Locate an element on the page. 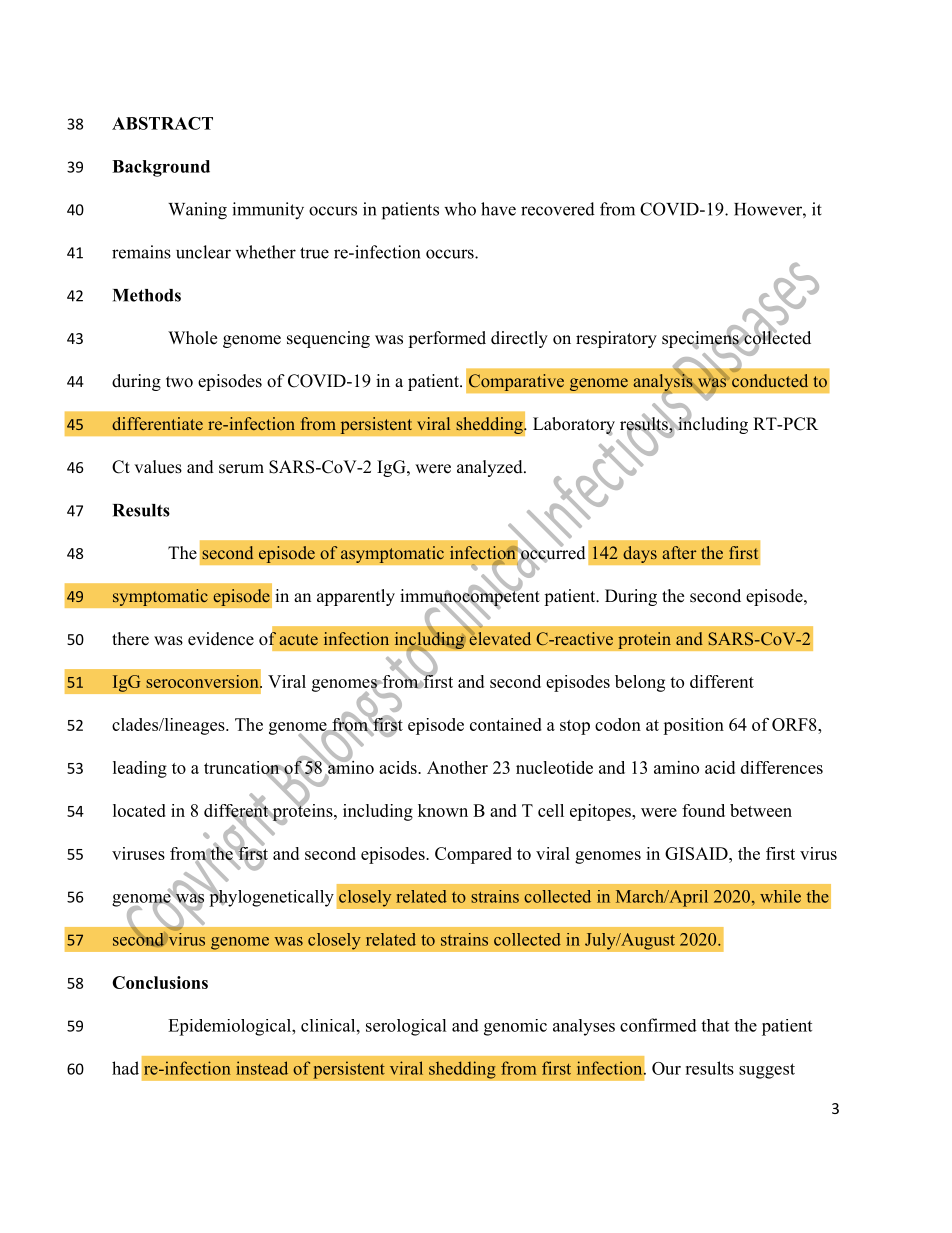 The height and width of the image is (1233, 952). Epidemiological is located at coordinates (230, 1027).
